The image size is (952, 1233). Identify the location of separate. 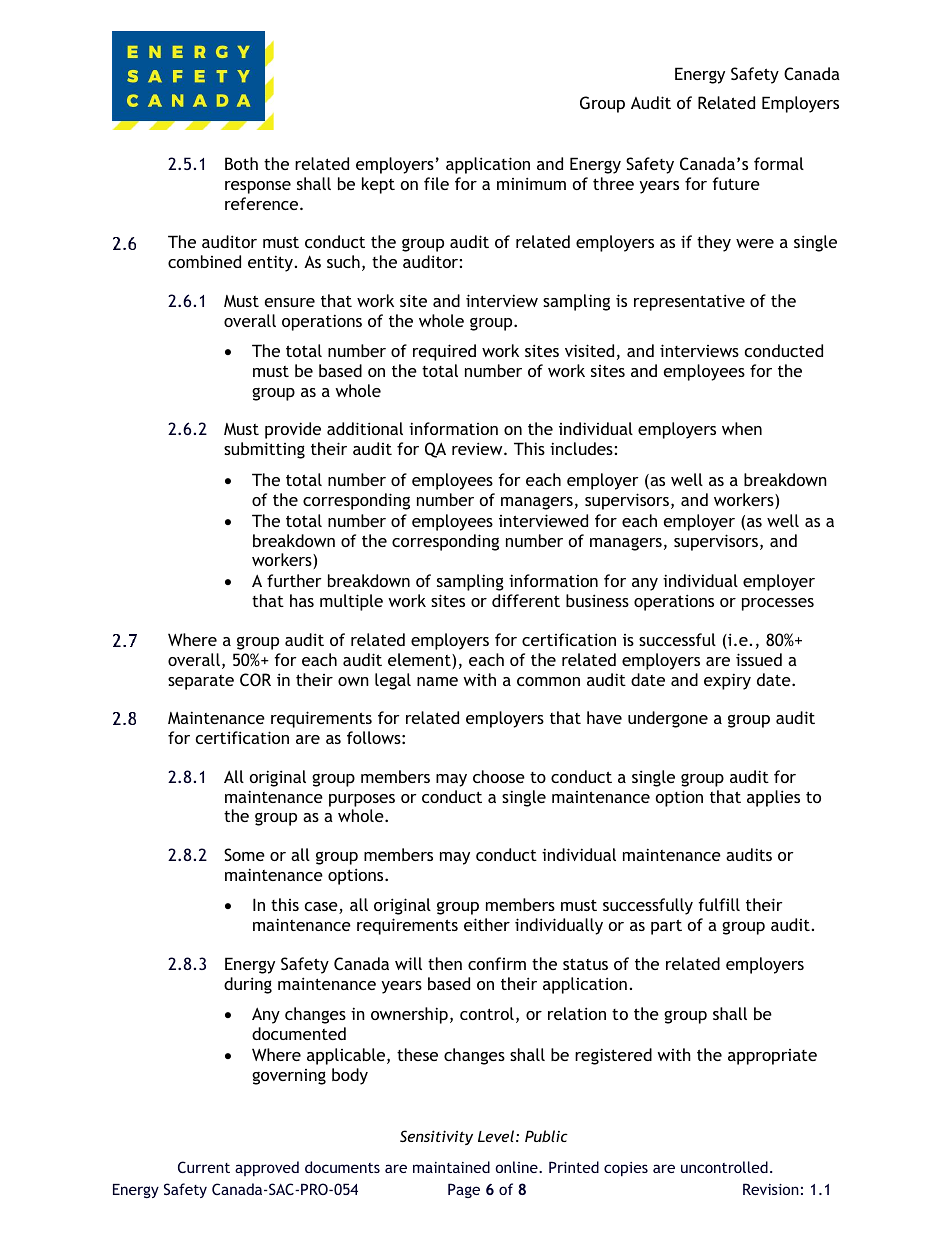
(201, 682).
